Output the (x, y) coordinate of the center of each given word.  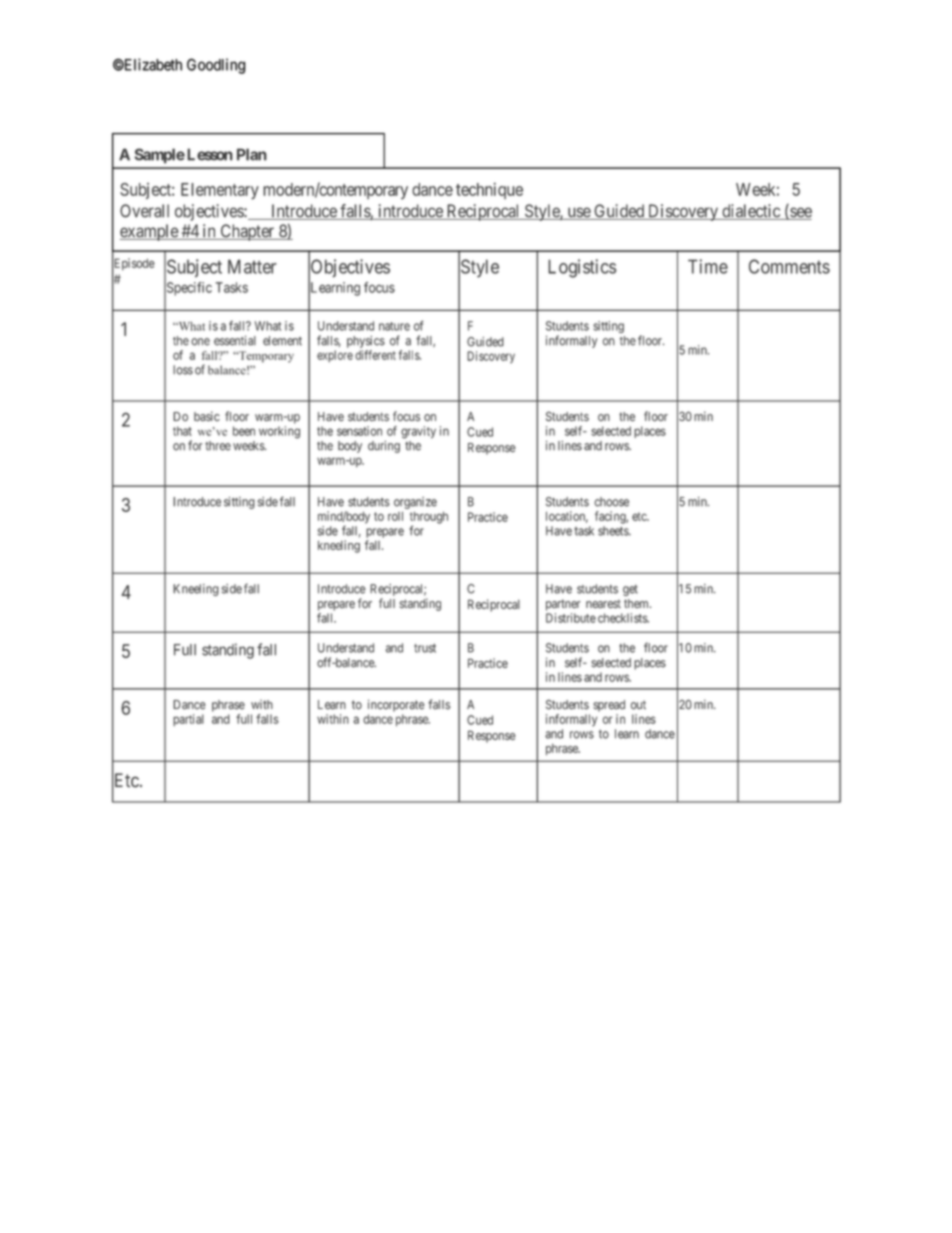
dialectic (751, 212)
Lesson (208, 154)
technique (489, 191)
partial (188, 720)
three (218, 446)
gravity (418, 432)
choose (611, 502)
